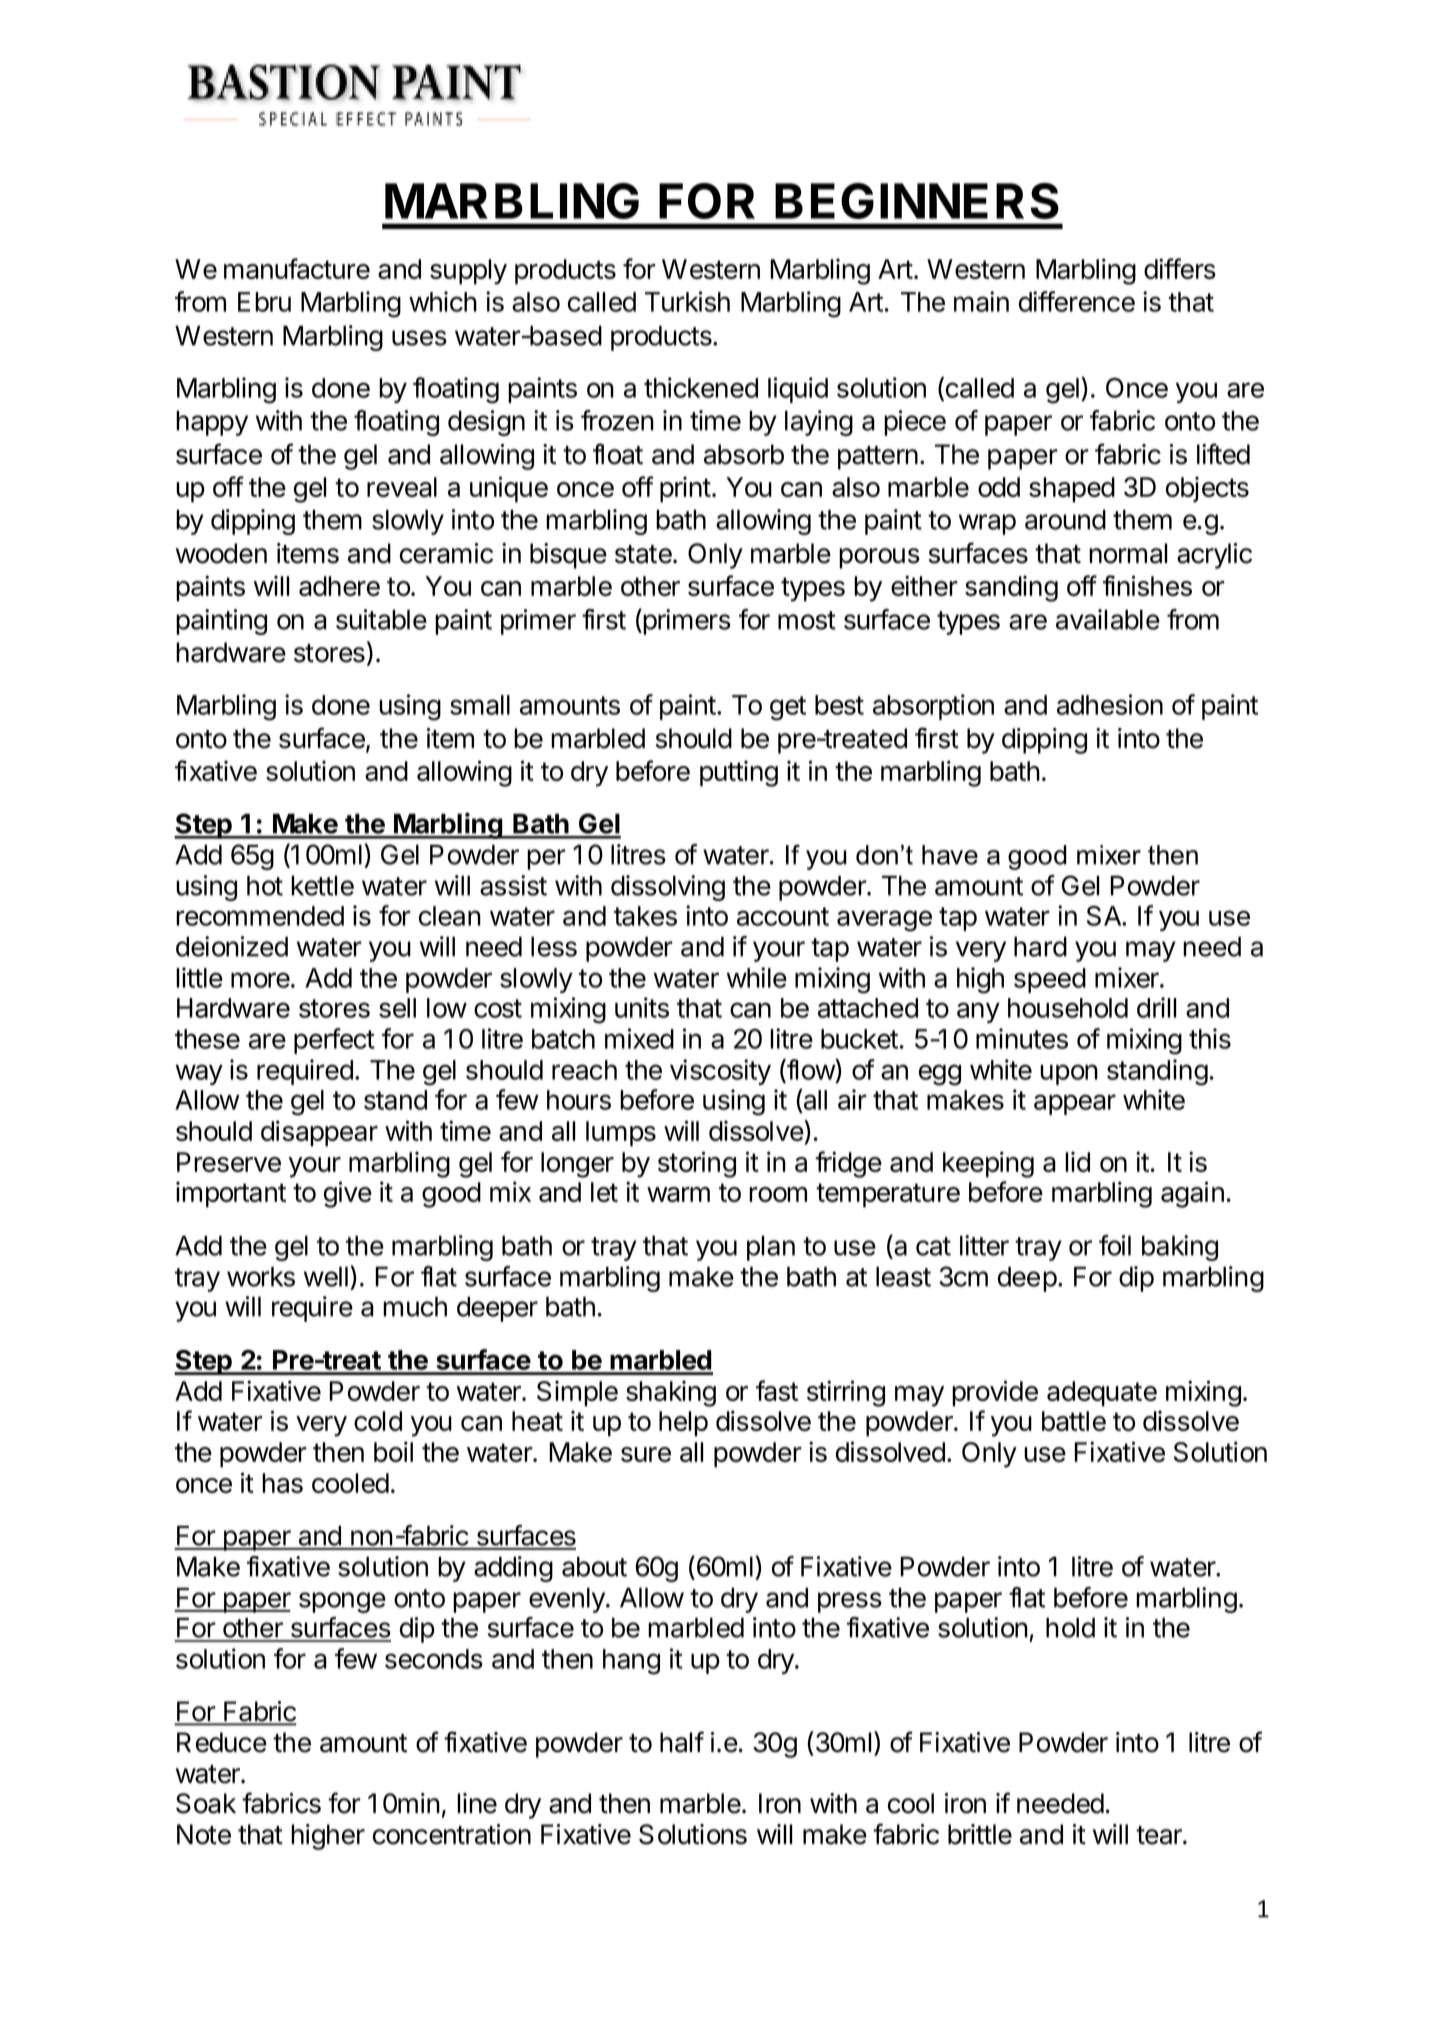  I want to click on Turkish, so click(687, 301).
